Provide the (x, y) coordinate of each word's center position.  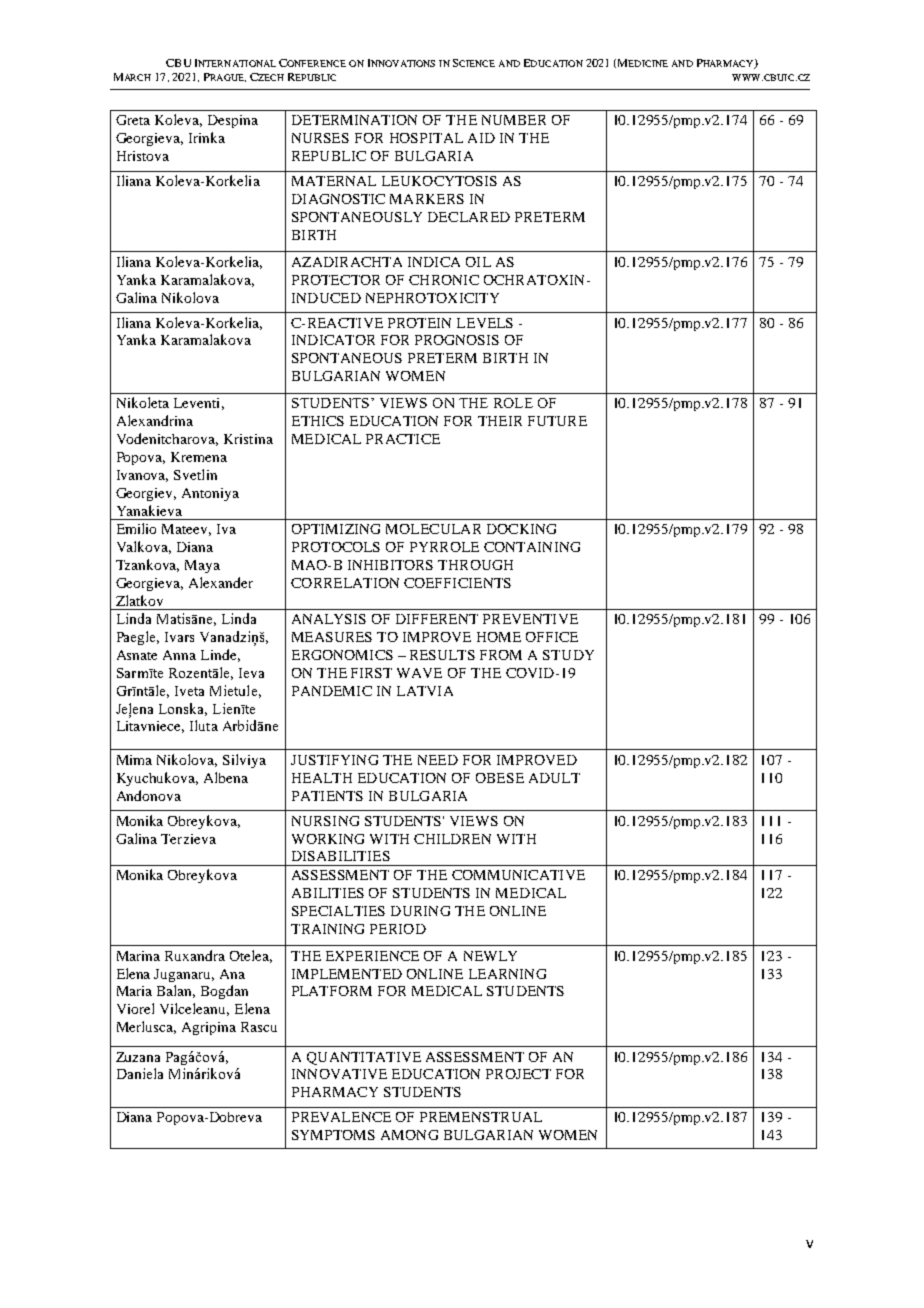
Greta (133, 120)
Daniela (140, 1073)
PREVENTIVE (530, 619)
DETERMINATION (354, 120)
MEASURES (332, 637)
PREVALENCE (341, 1117)
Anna (179, 655)
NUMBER (514, 120)
